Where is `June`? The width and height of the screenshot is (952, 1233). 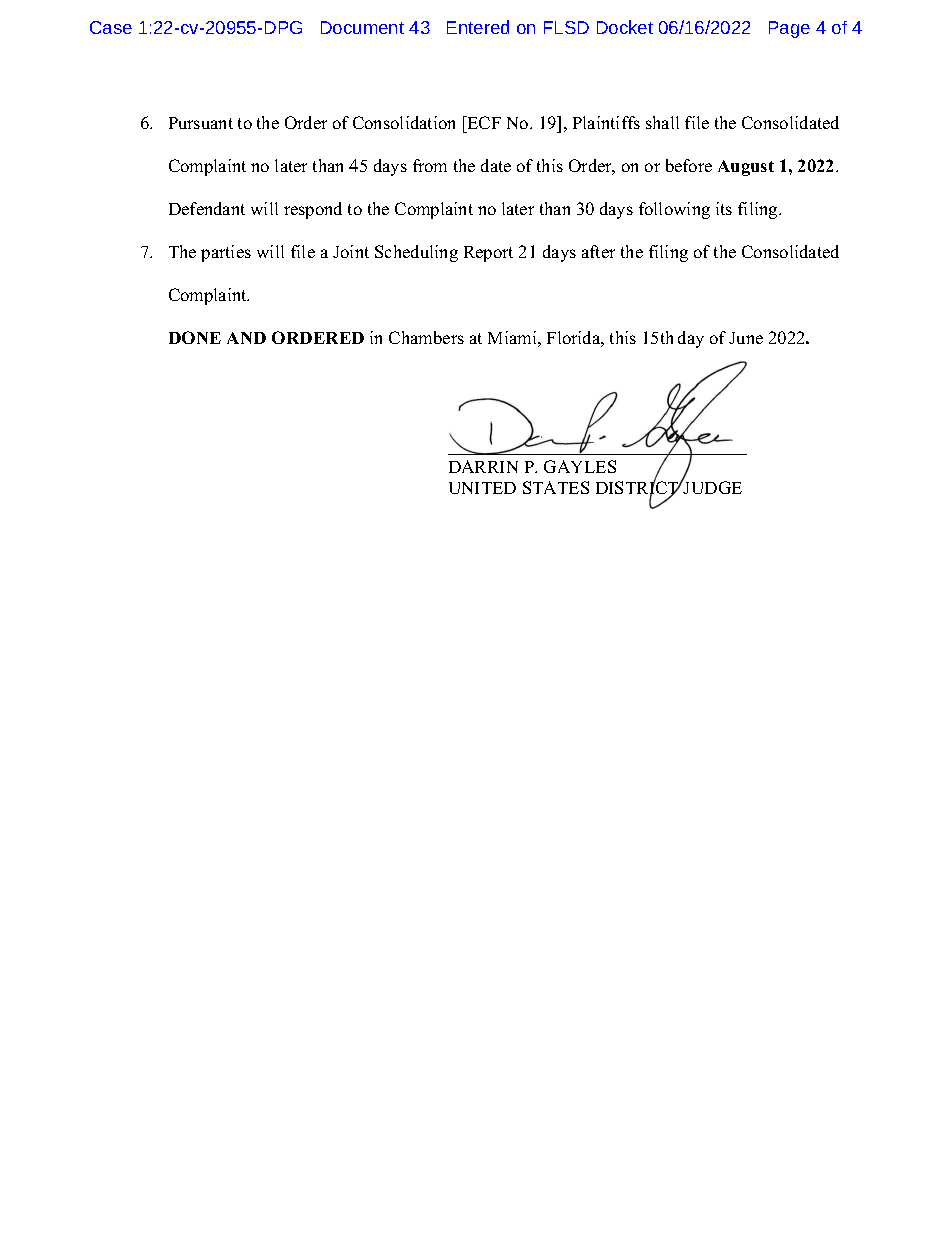 June is located at coordinates (746, 338).
